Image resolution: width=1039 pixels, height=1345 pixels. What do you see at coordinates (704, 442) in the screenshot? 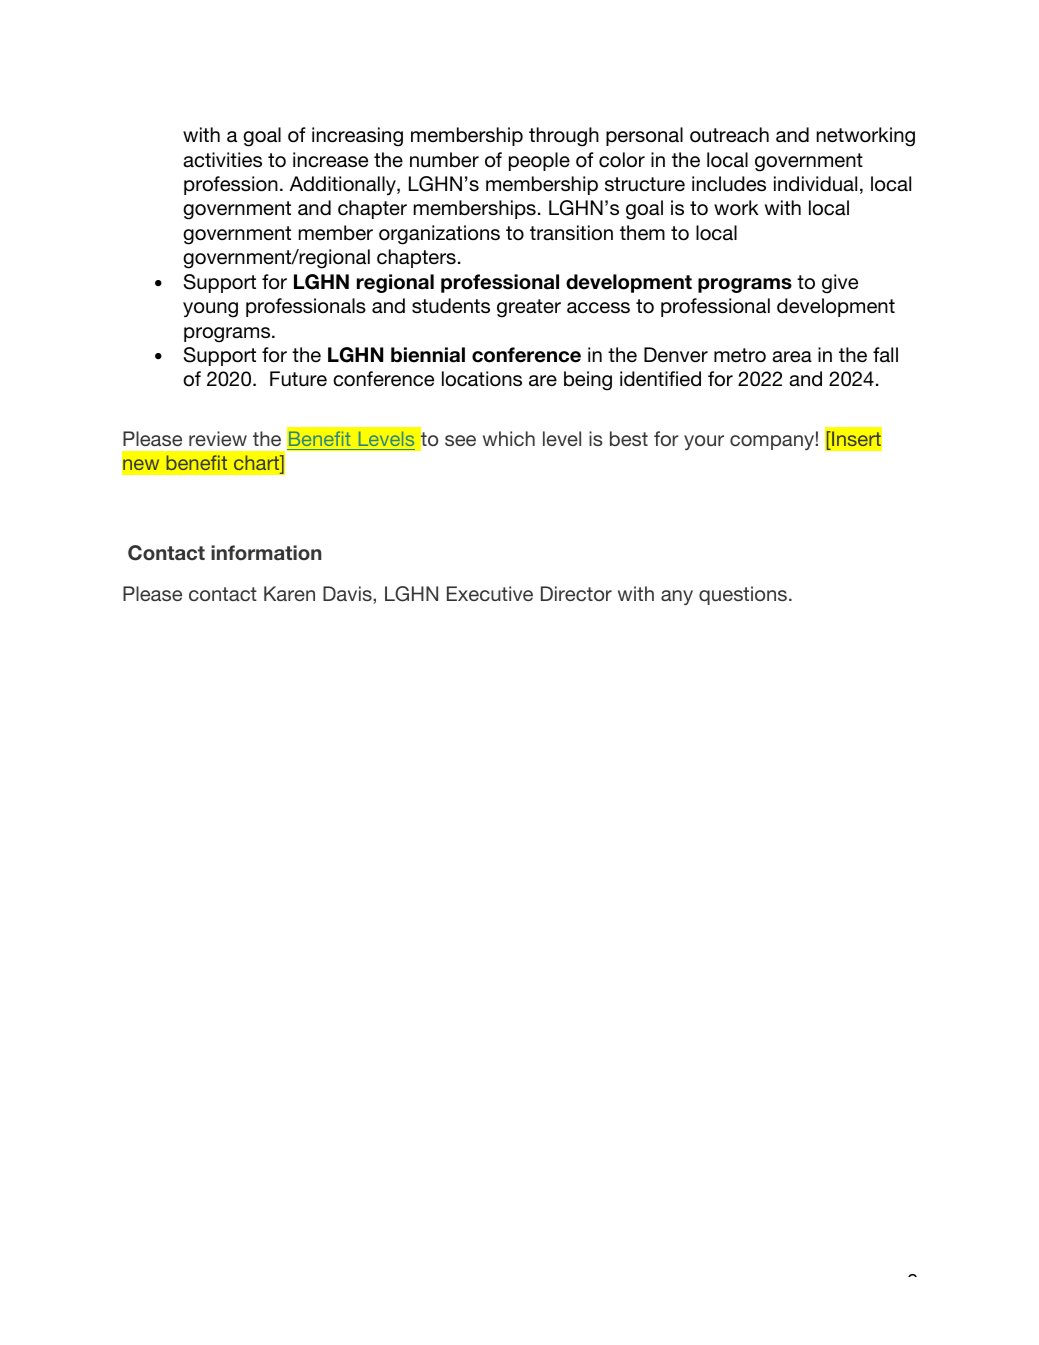
I see `your` at bounding box center [704, 442].
